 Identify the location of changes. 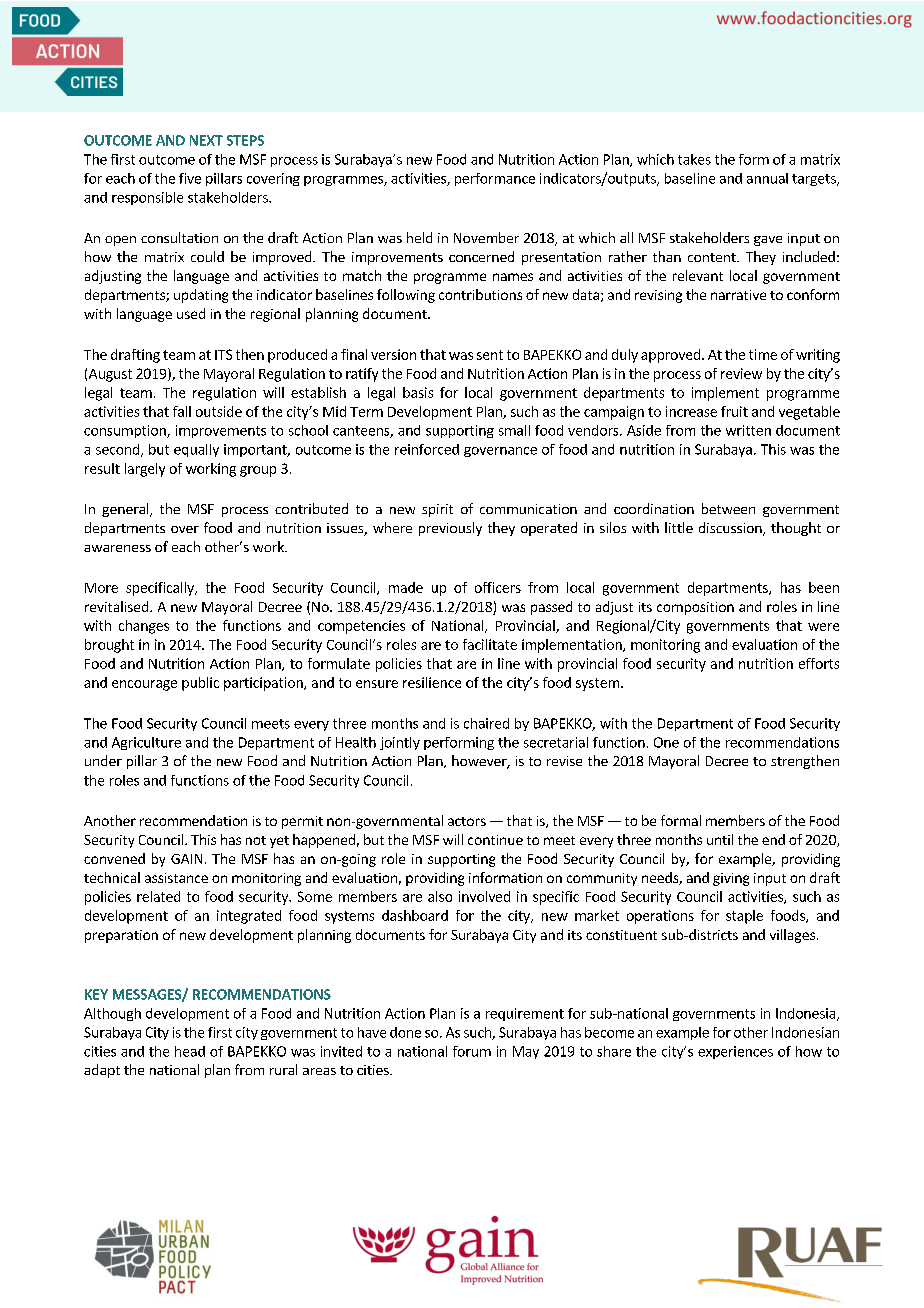
(144, 627).
